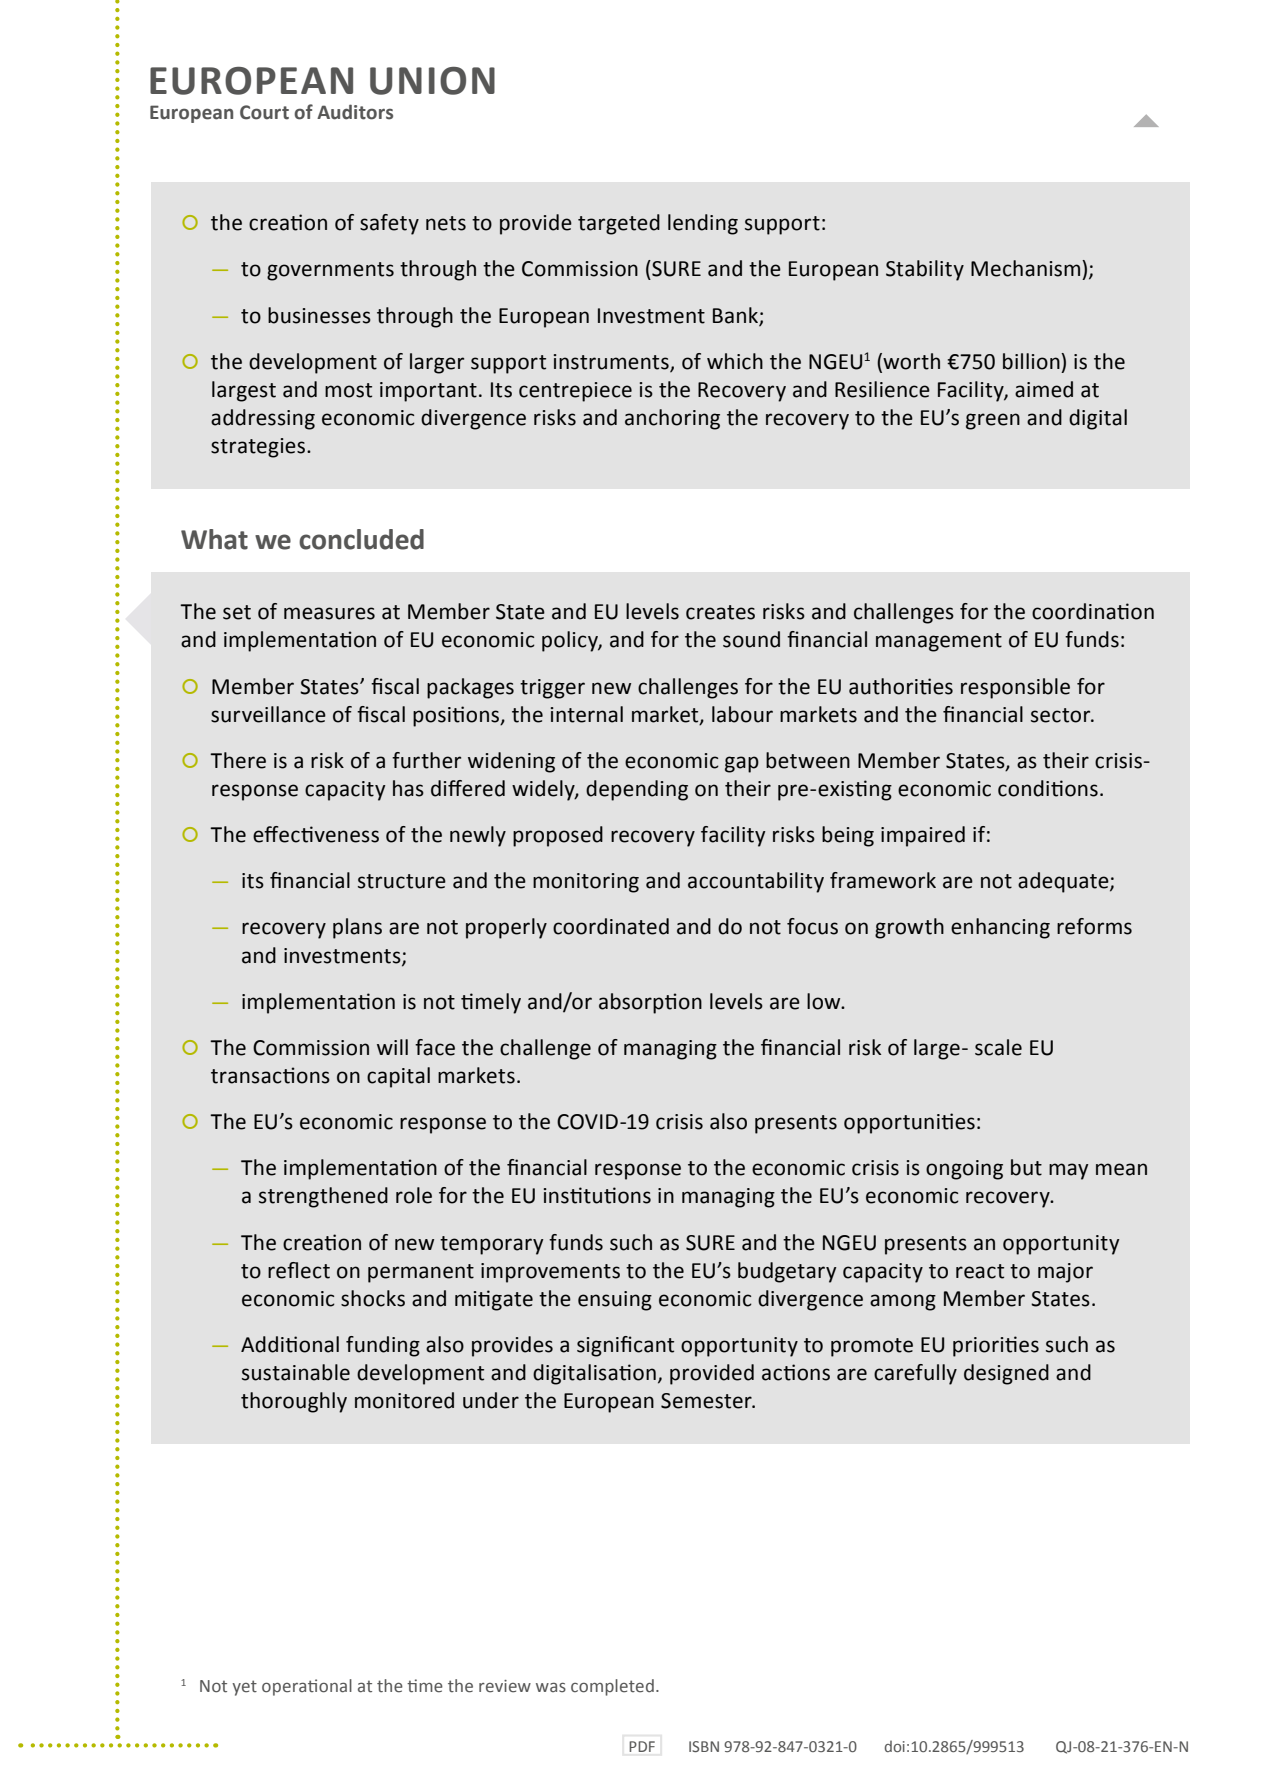 The image size is (1266, 1791). What do you see at coordinates (1027, 268) in the screenshot?
I see `Mechanism` at bounding box center [1027, 268].
